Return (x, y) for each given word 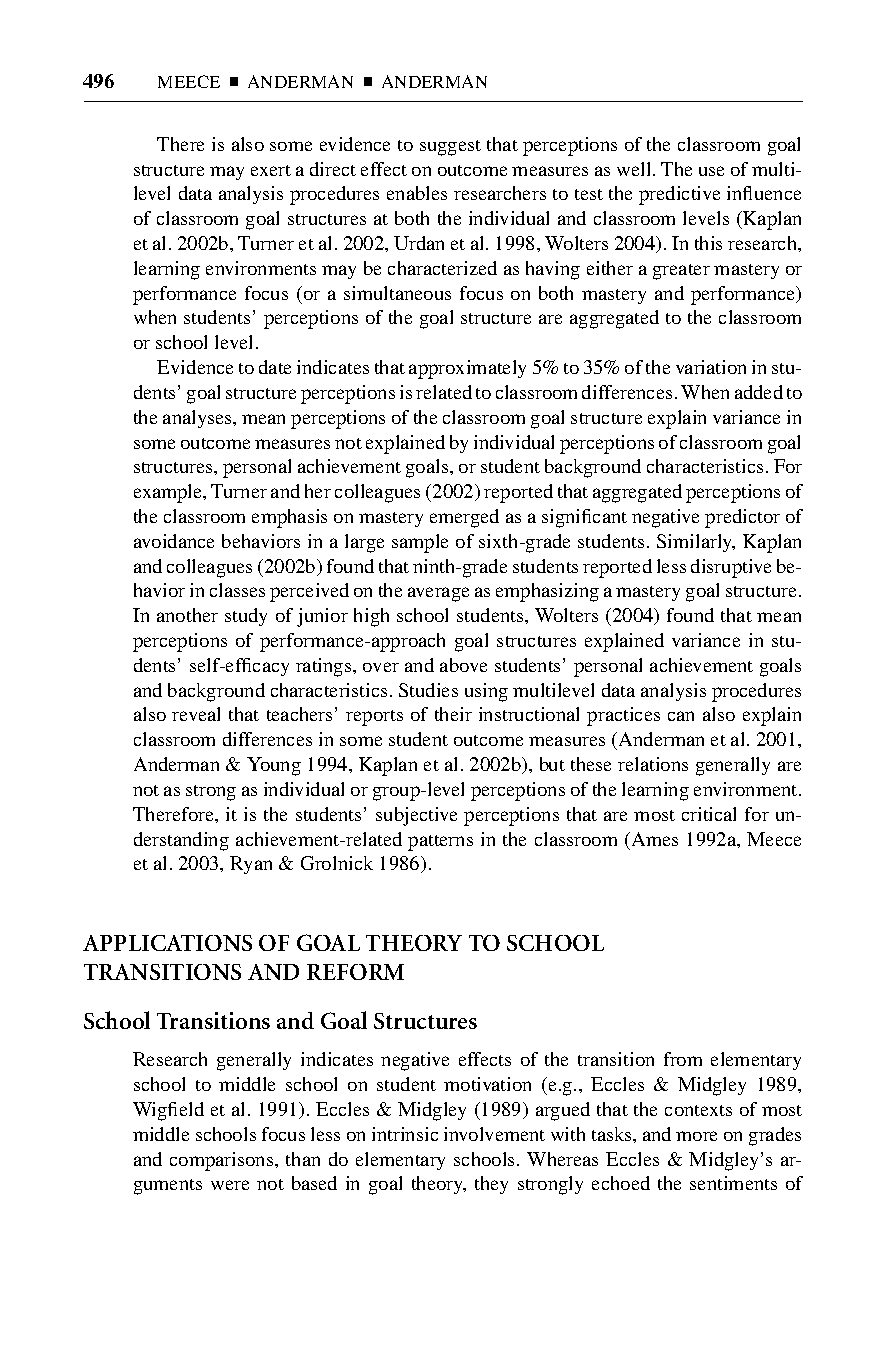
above (463, 665)
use (711, 171)
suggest (450, 148)
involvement (494, 1134)
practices (623, 716)
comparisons (223, 1161)
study (246, 617)
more (696, 1136)
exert (271, 170)
